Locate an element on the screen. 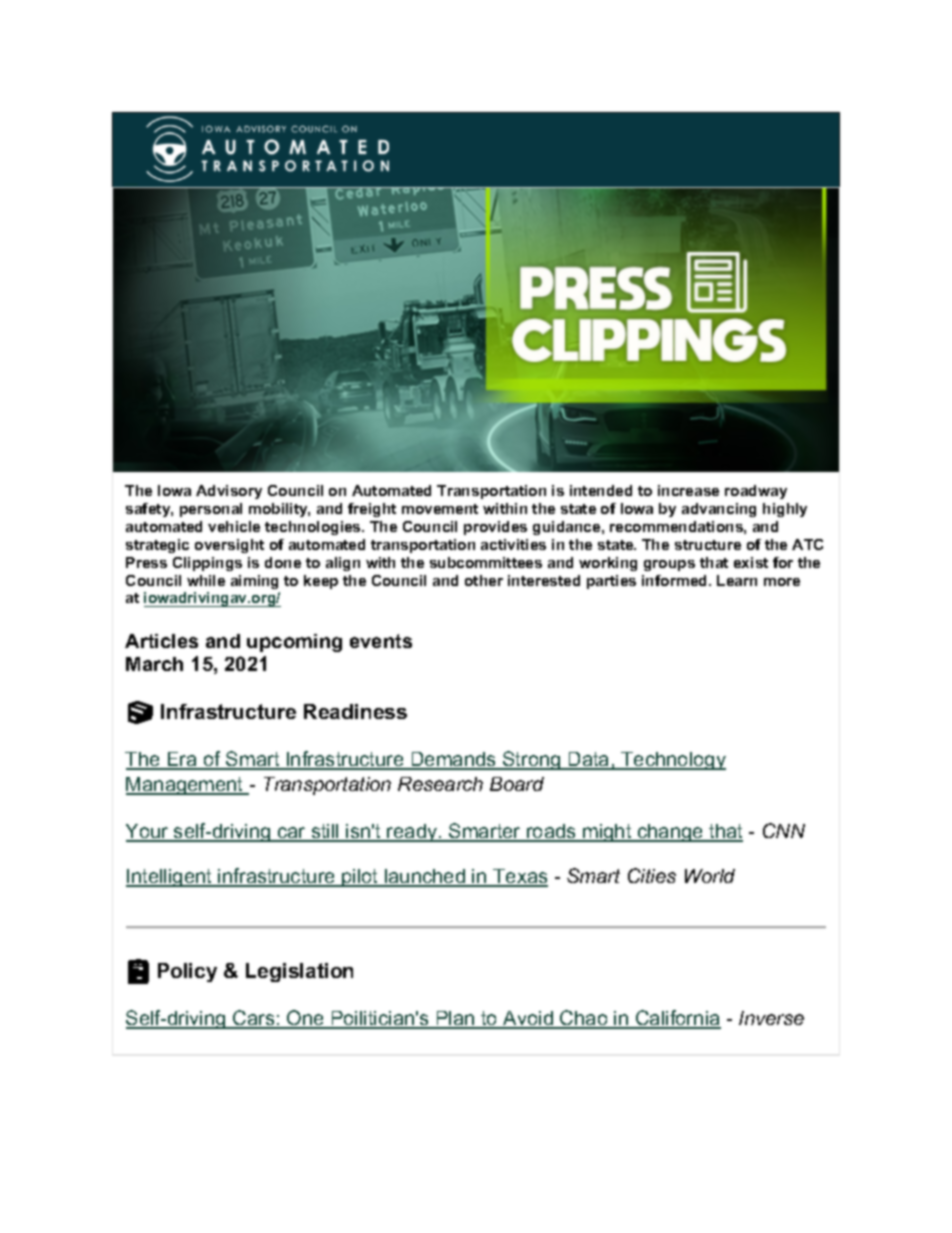 This screenshot has width=952, height=1233. personal is located at coordinates (211, 510).
